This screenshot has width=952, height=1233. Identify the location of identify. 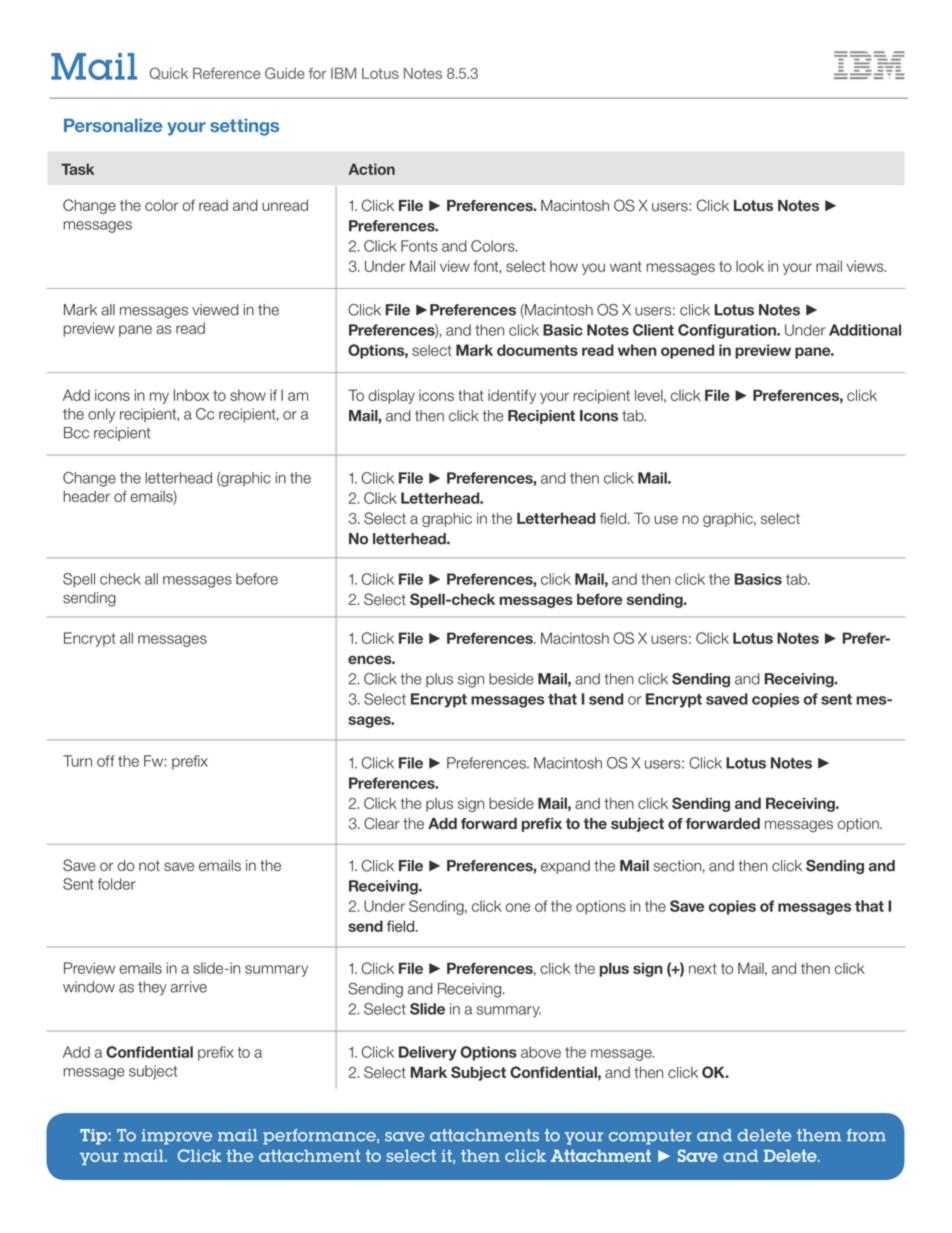
(512, 396).
